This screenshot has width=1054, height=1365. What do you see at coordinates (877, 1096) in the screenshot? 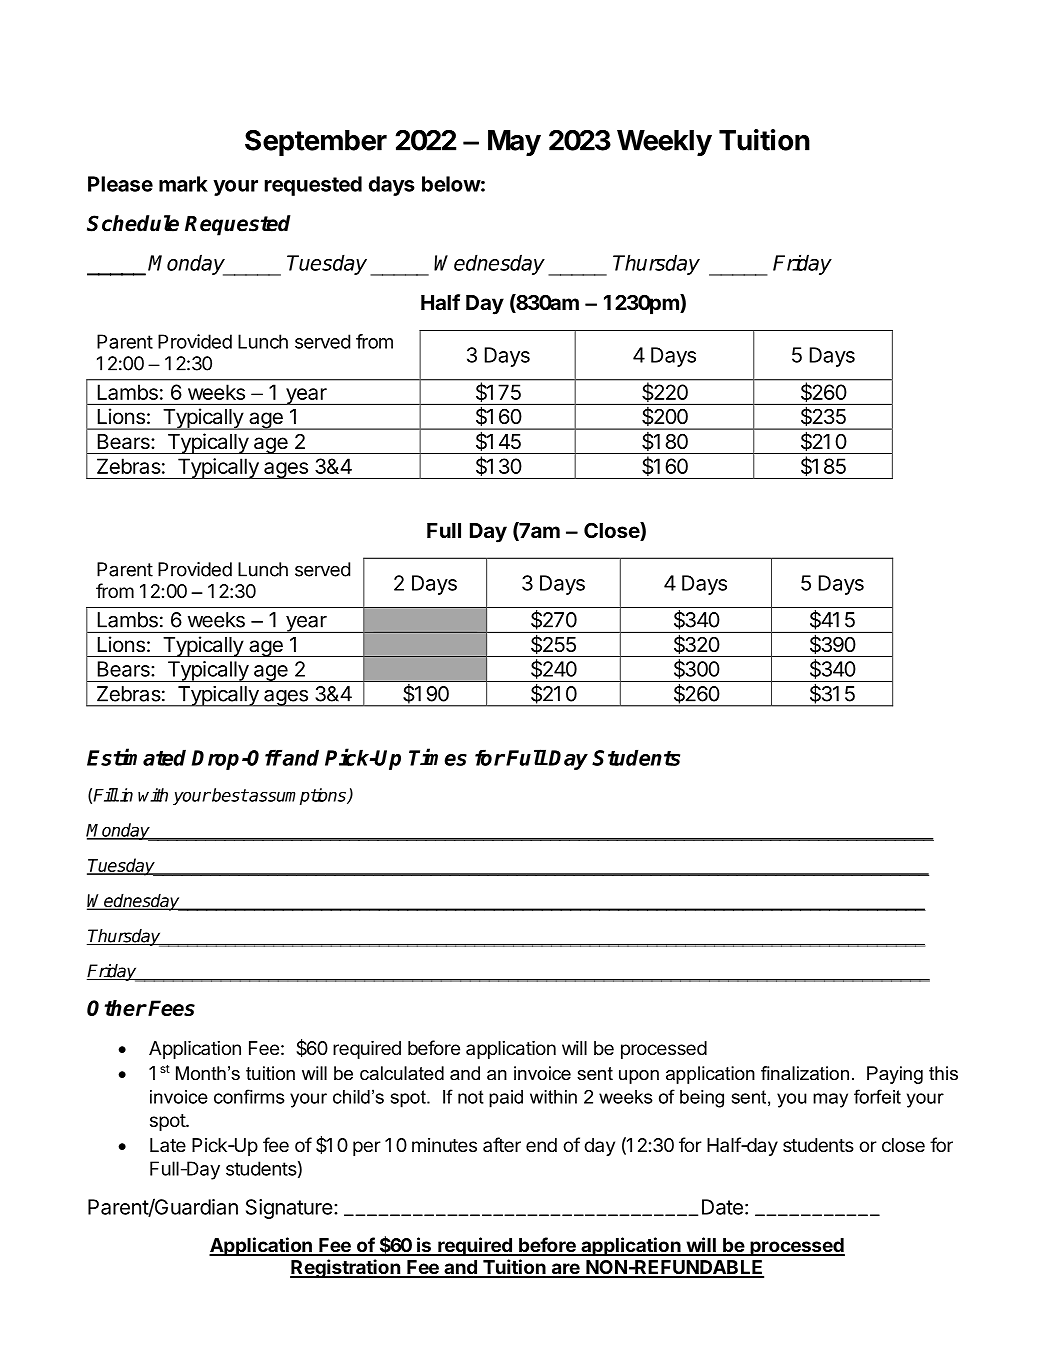
I see `forfeit` at bounding box center [877, 1096].
